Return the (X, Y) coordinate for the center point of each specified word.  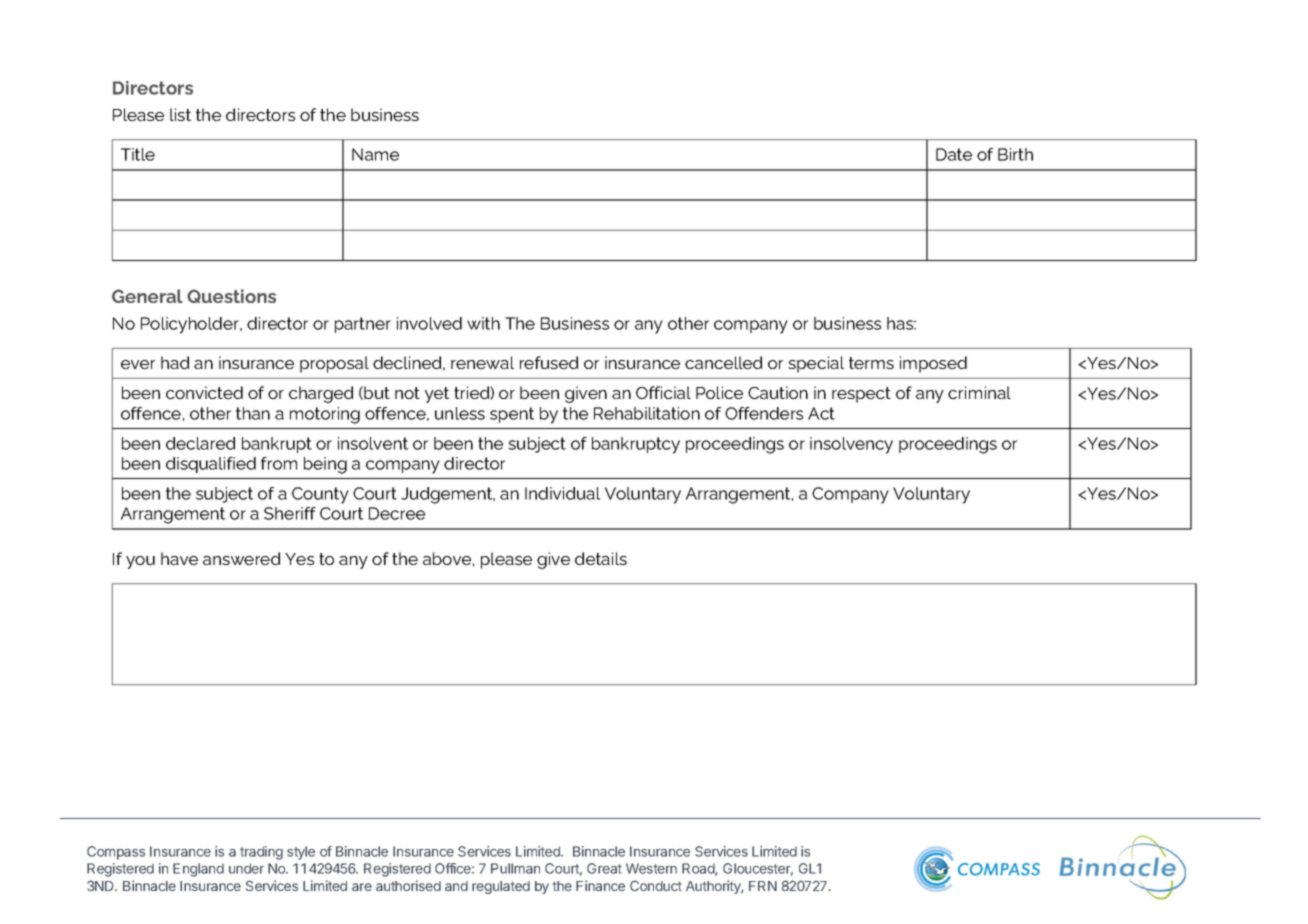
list (180, 114)
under (246, 868)
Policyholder (191, 325)
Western (651, 868)
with (483, 323)
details (601, 558)
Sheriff (290, 513)
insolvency (851, 445)
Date (954, 154)
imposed (933, 364)
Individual (562, 493)
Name (375, 154)
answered (241, 558)
